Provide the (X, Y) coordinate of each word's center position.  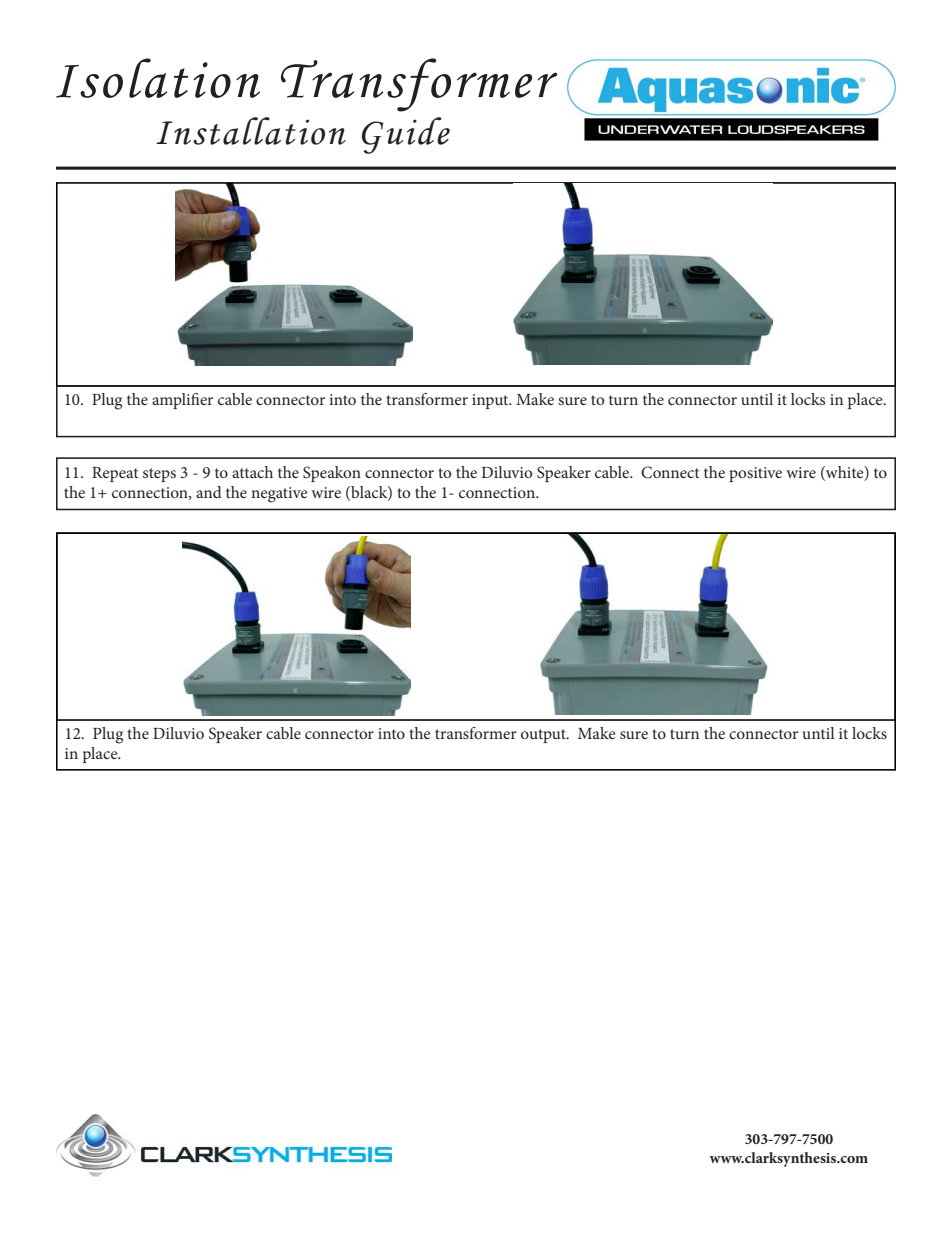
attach (252, 472)
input (491, 401)
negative (279, 495)
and (209, 492)
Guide (406, 135)
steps (159, 475)
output (544, 736)
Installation (251, 131)
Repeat (115, 474)
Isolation (158, 78)
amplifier (182, 401)
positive (755, 474)
